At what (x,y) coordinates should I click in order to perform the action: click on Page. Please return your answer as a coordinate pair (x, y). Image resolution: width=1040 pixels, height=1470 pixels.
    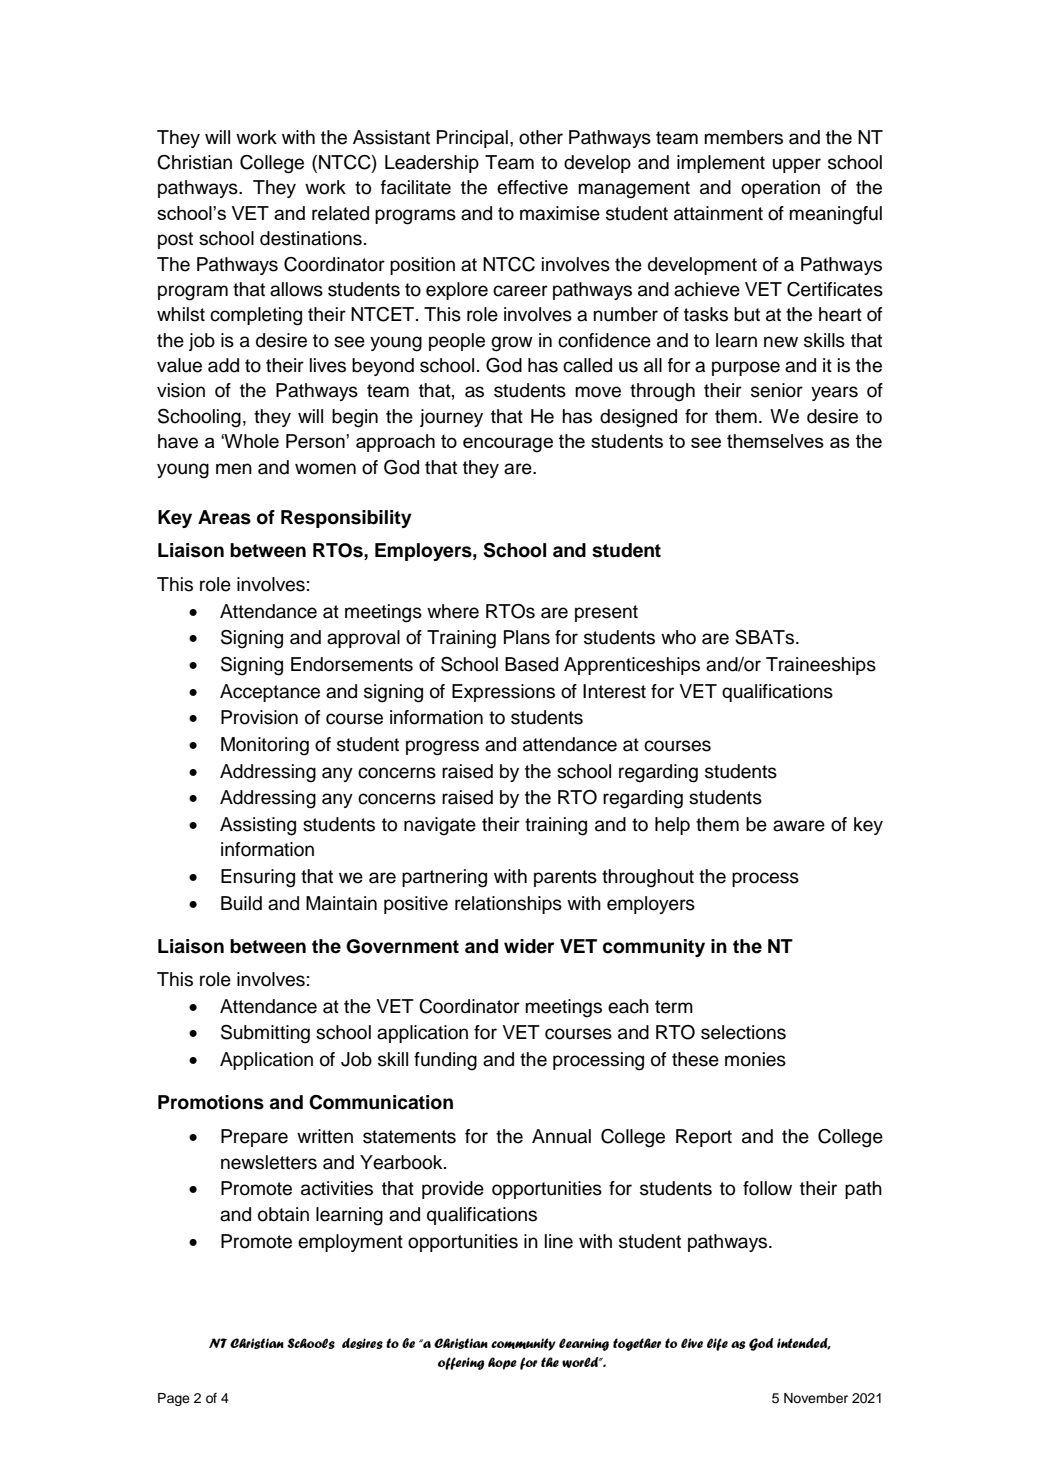
    Looking at the image, I should click on (174, 1399).
